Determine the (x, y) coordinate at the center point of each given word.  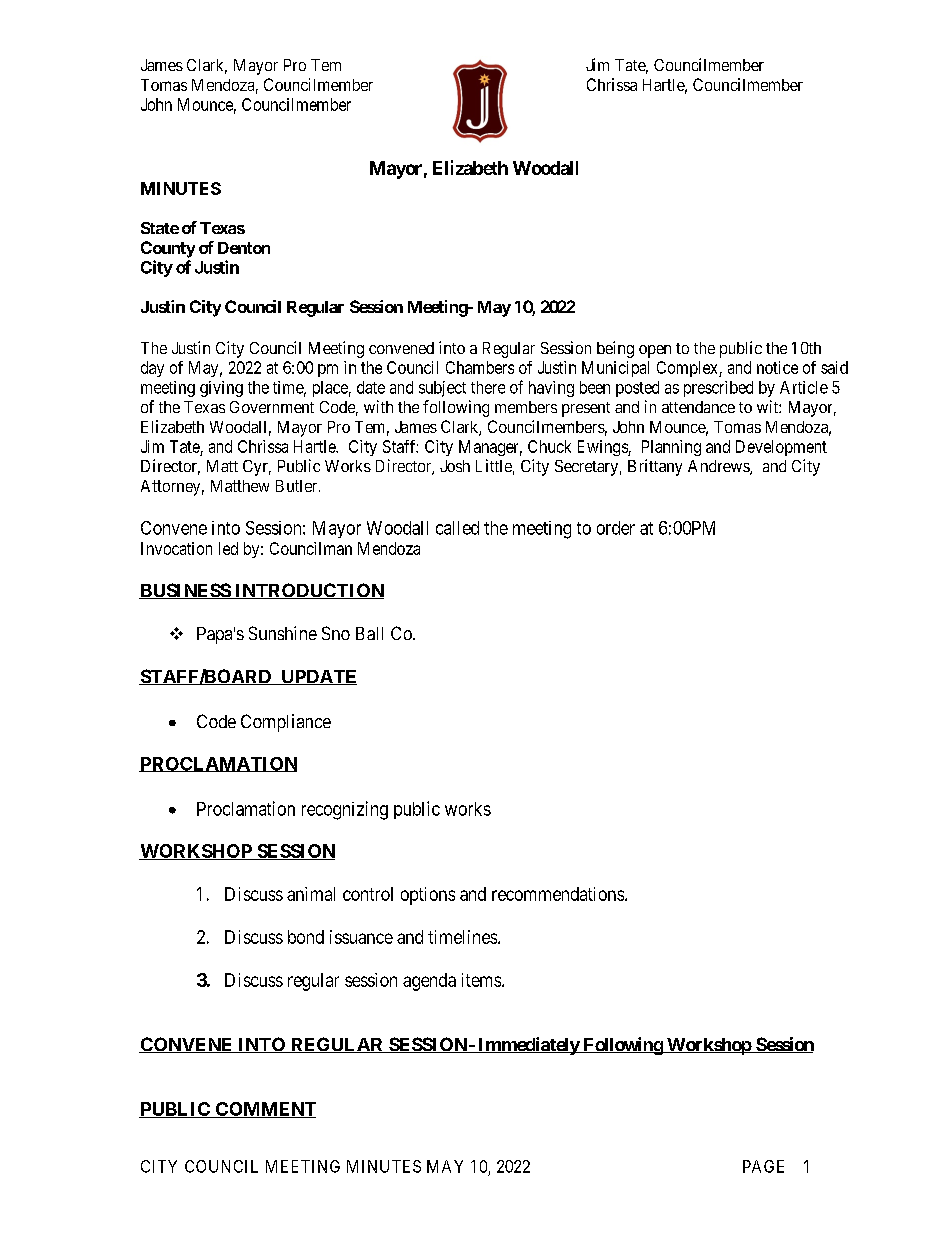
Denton (244, 248)
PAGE (763, 1166)
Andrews (719, 467)
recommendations (558, 894)
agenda (429, 982)
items (482, 980)
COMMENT (265, 1110)
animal (311, 894)
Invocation (176, 548)
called (457, 528)
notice (777, 367)
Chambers (480, 367)
